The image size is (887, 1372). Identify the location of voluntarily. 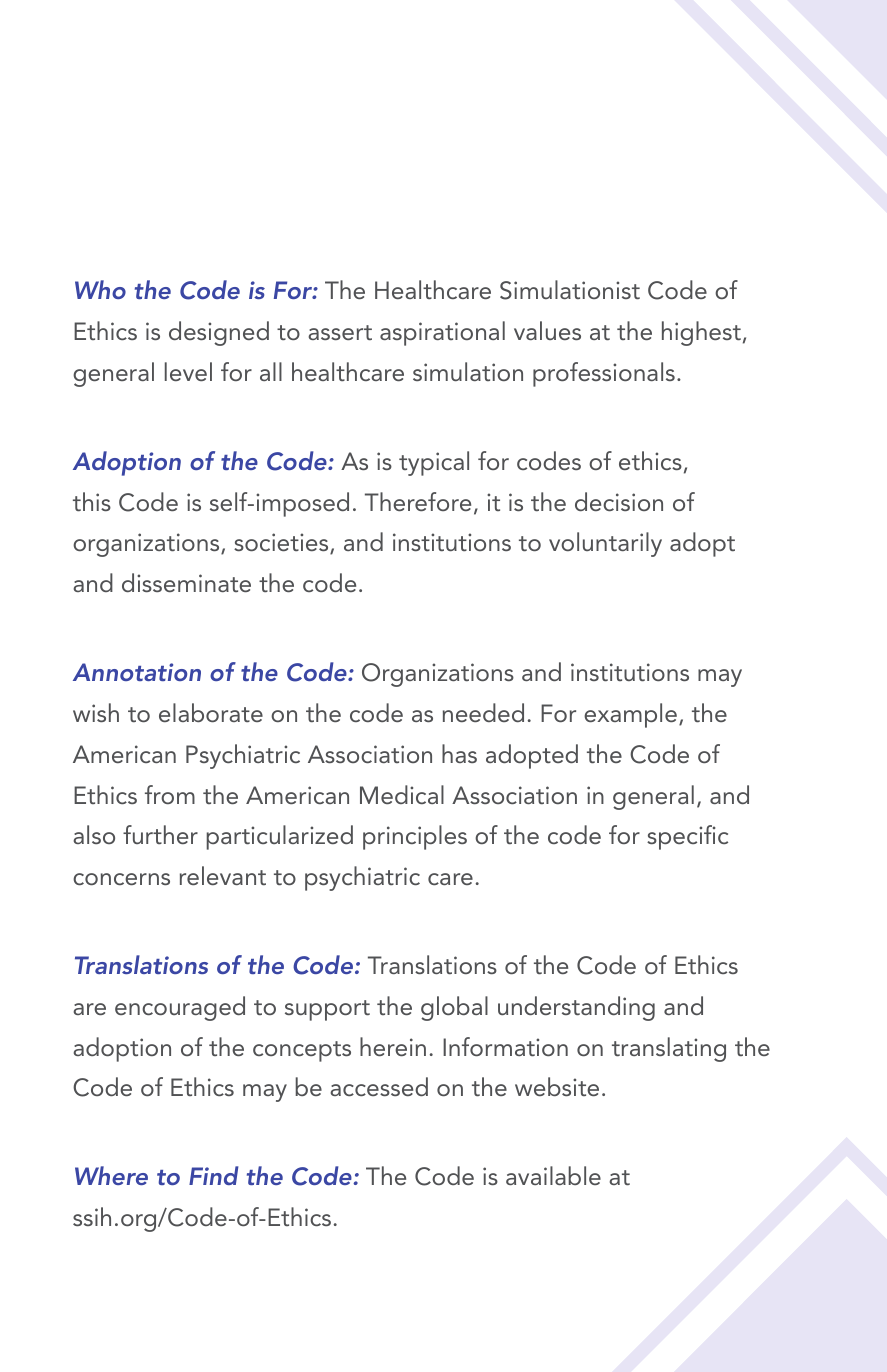
(605, 544).
